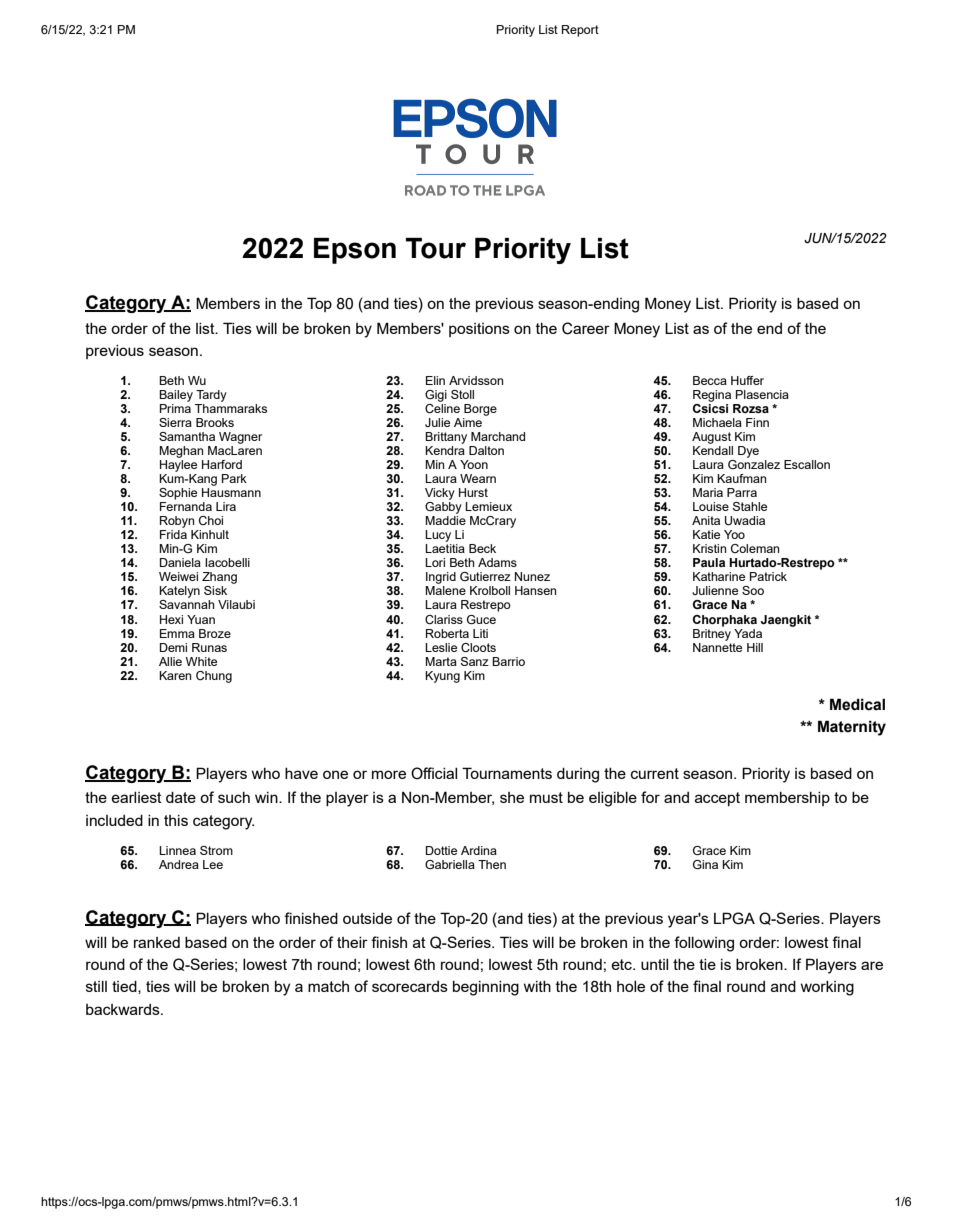  Describe the element at coordinates (486, 988) in the screenshot. I see `beginning` at that location.
